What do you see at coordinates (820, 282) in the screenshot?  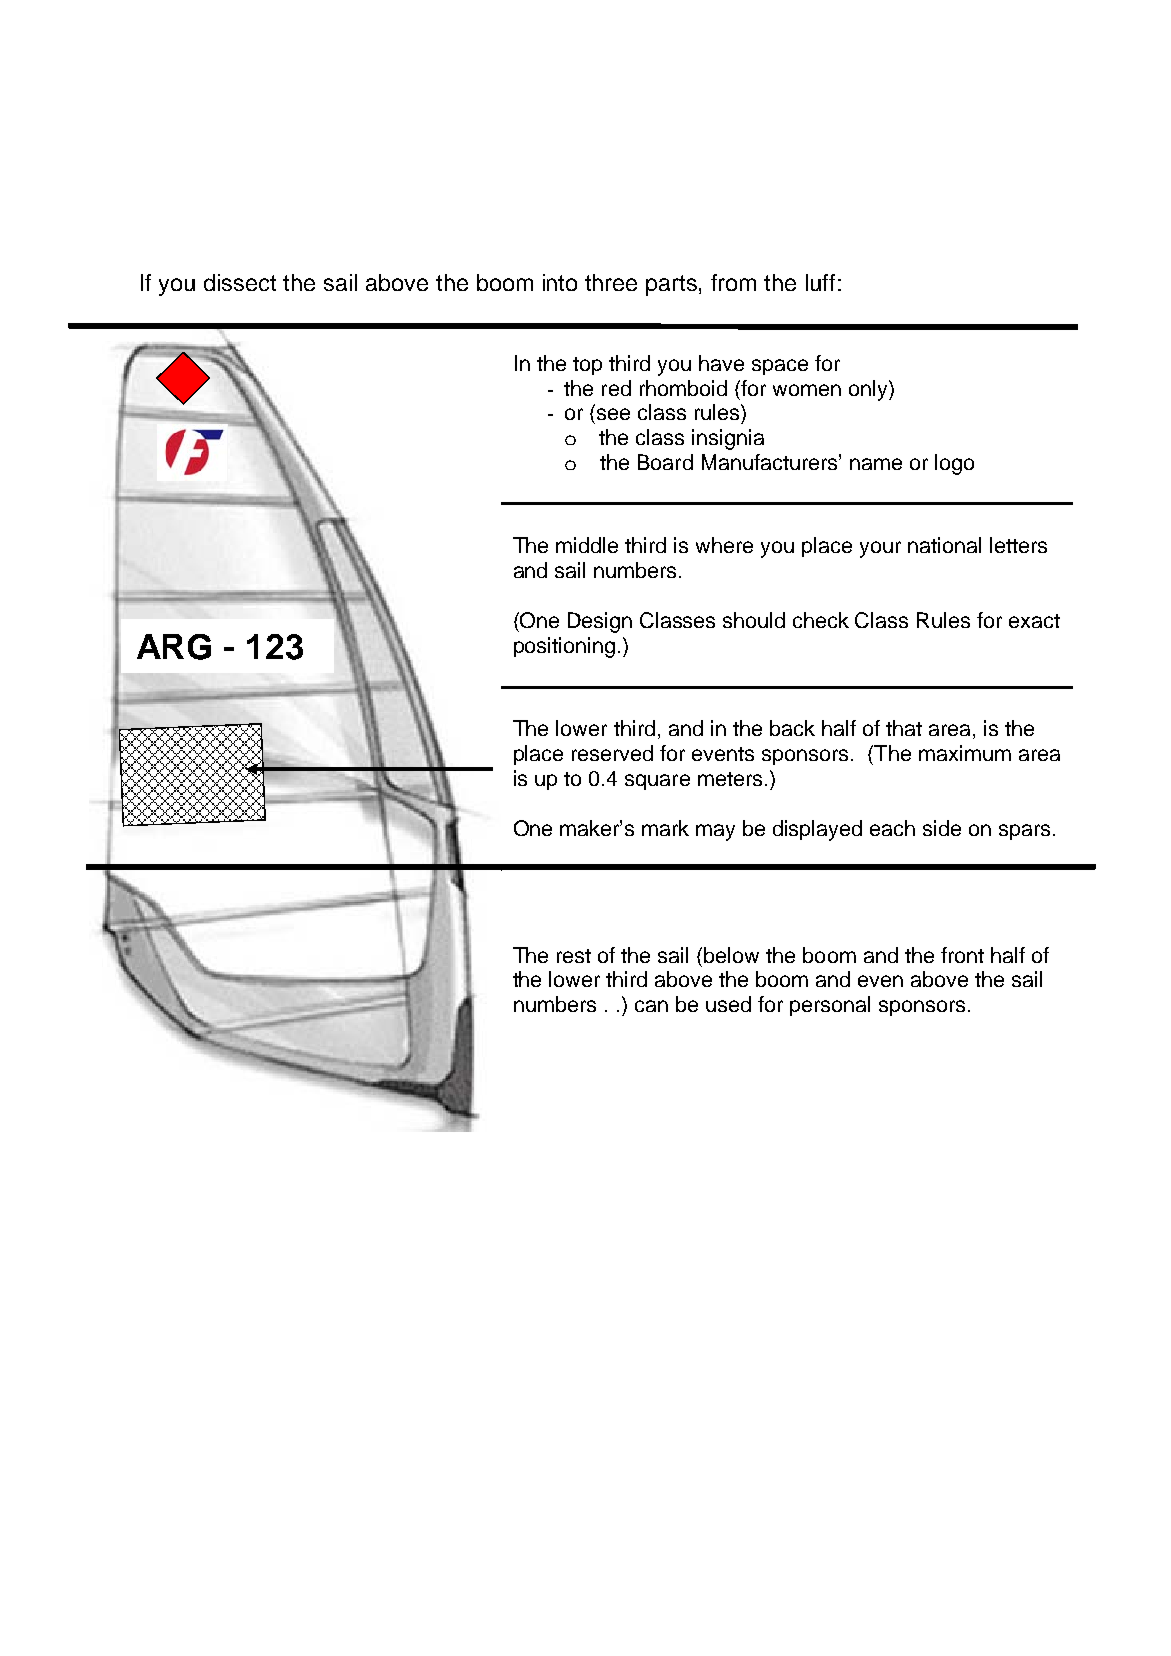 I see `luff` at bounding box center [820, 282].
